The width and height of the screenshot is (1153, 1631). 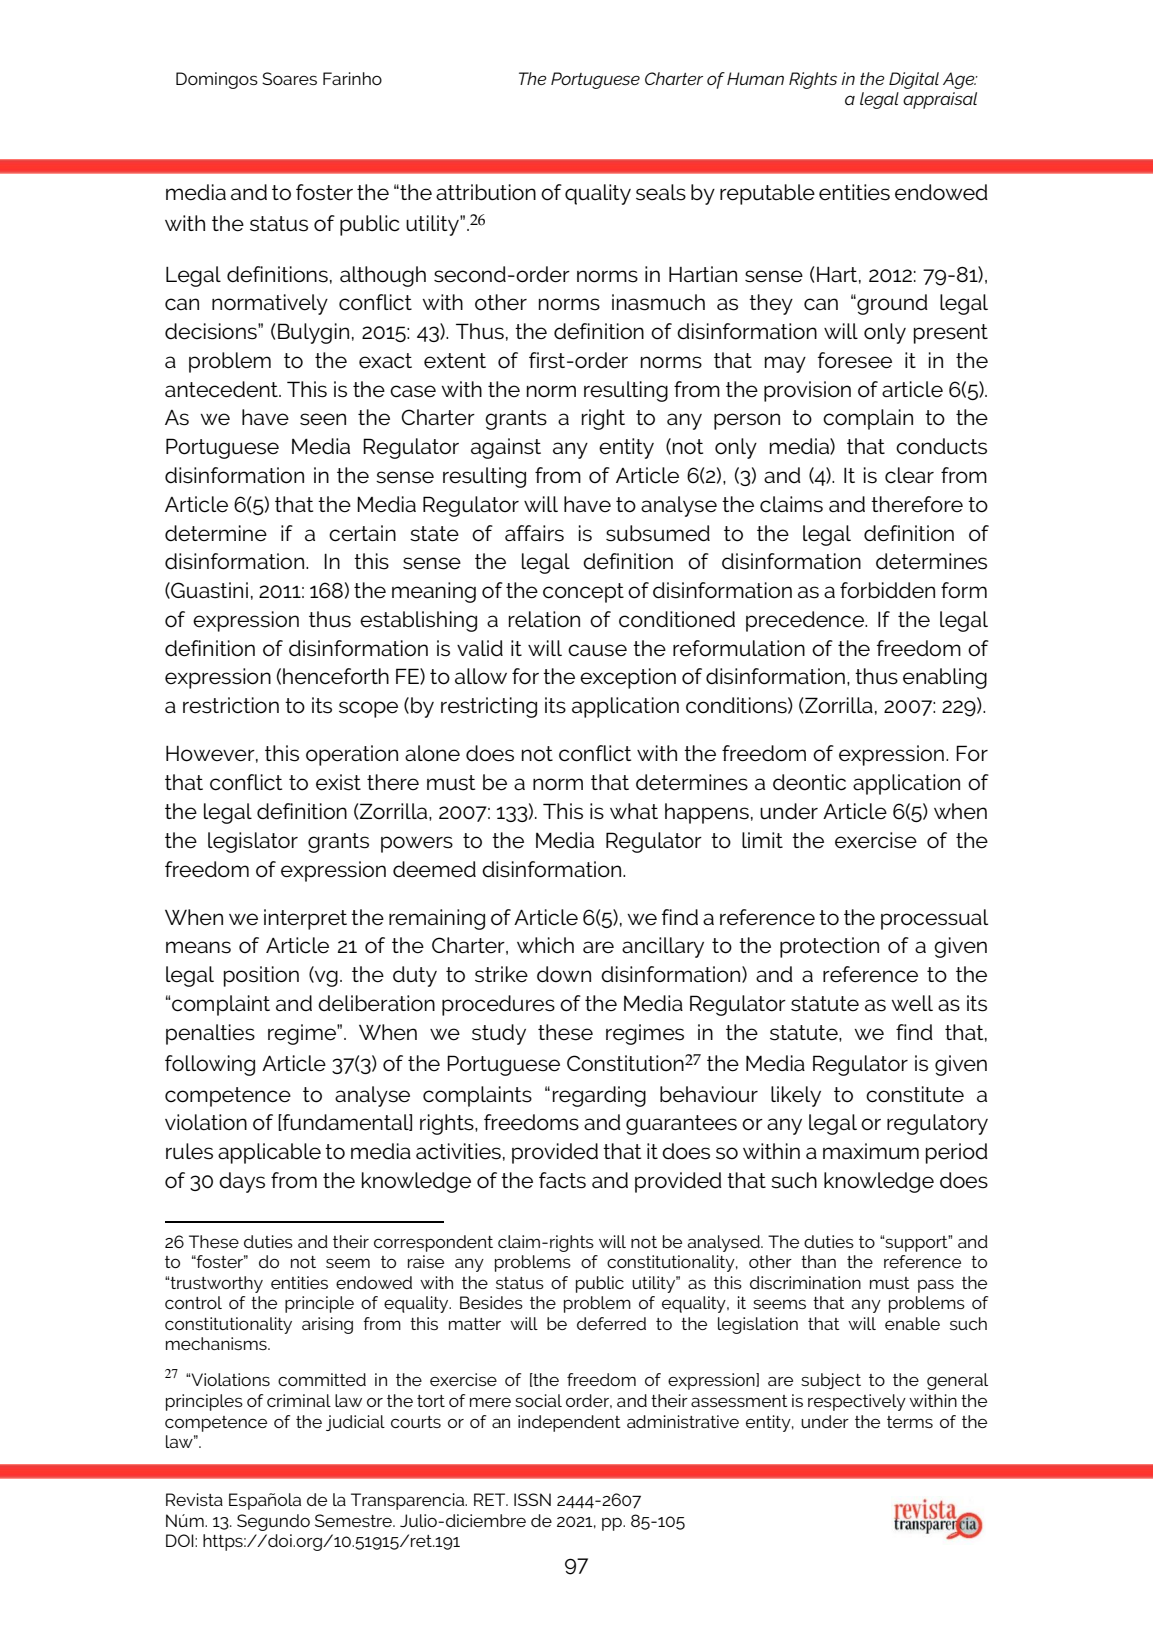 What do you see at coordinates (273, 1522) in the screenshot?
I see `Segundo` at bounding box center [273, 1522].
